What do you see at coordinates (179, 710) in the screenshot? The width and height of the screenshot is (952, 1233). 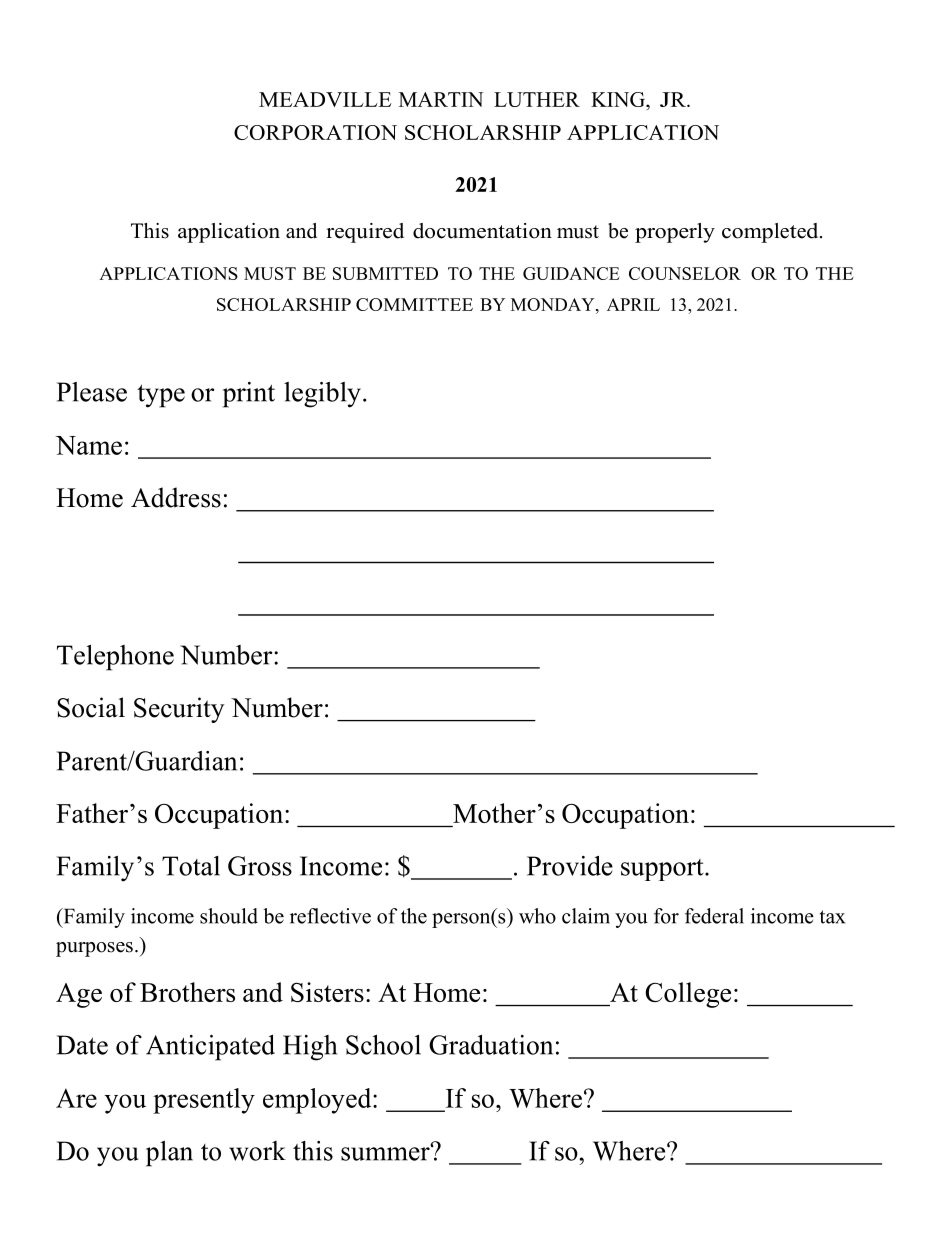 I see `Security` at bounding box center [179, 710].
